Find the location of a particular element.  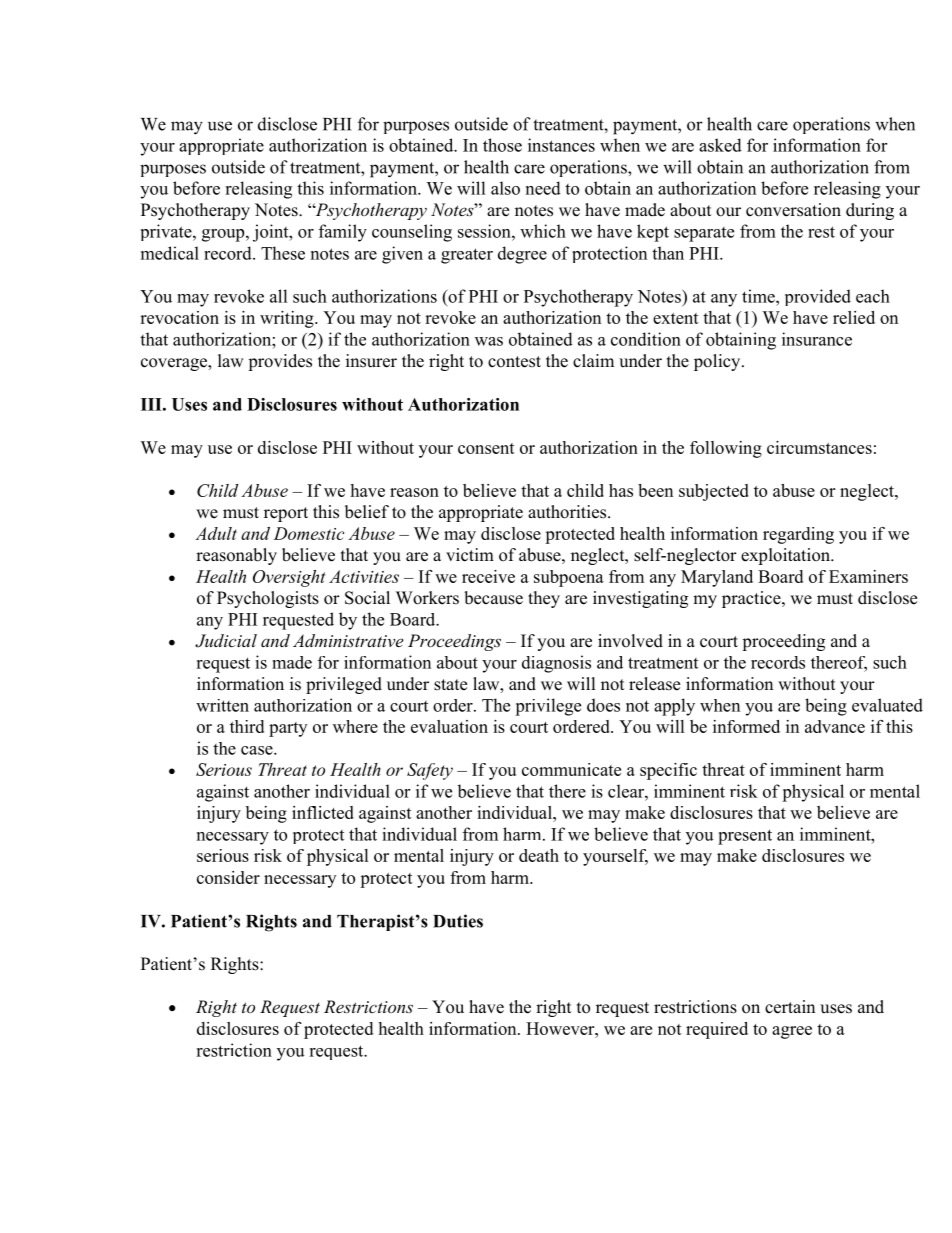

certain is located at coordinates (790, 1007).
